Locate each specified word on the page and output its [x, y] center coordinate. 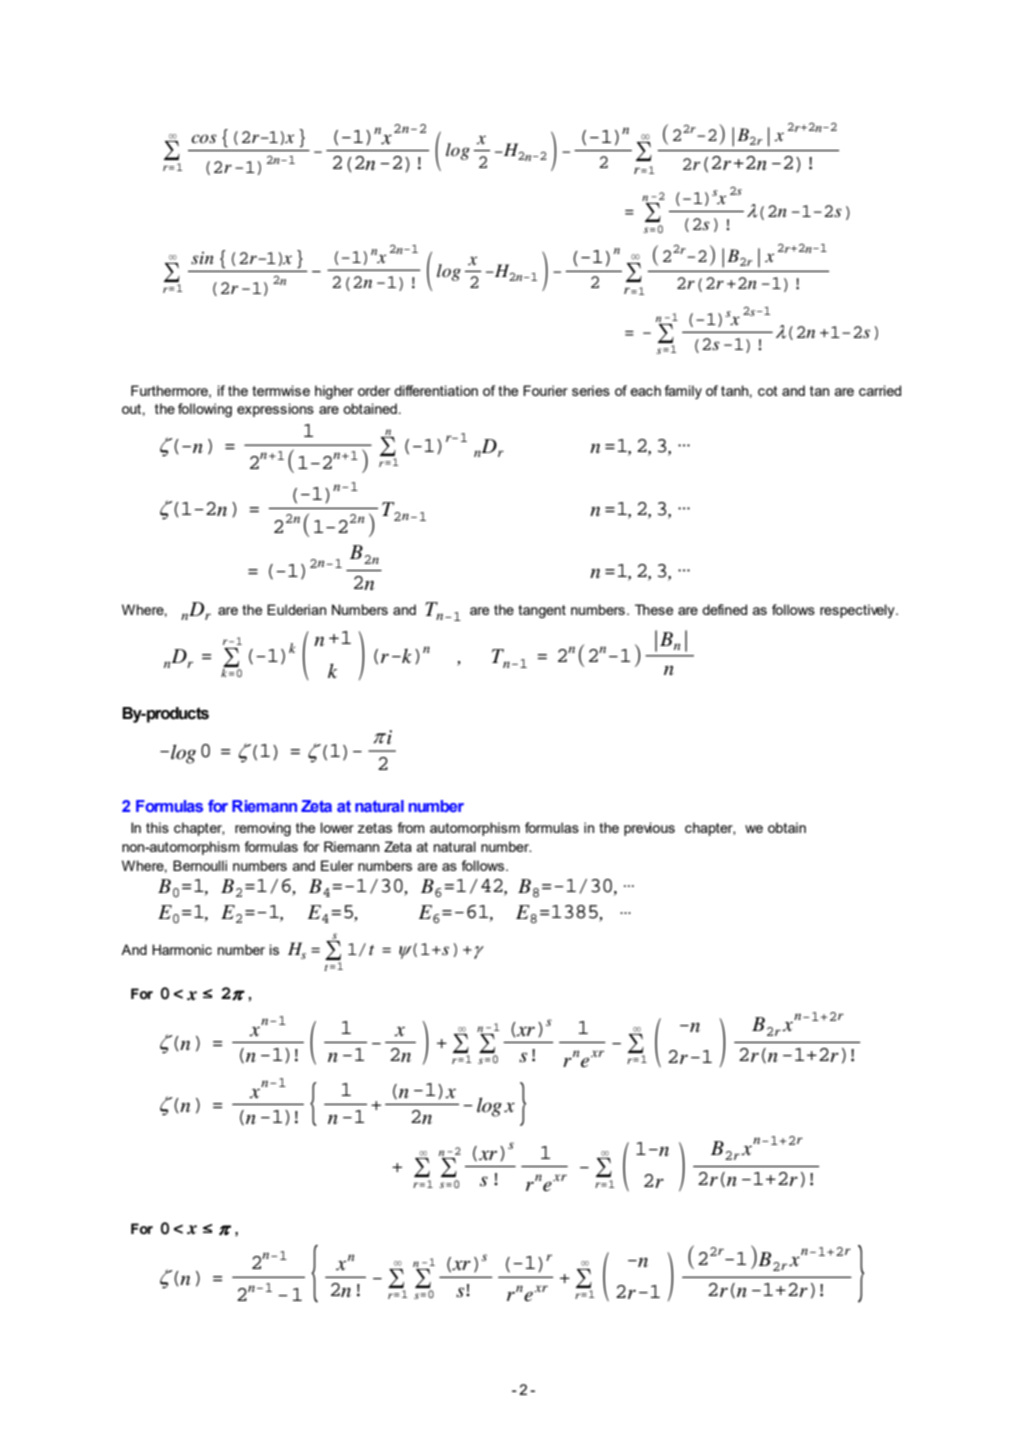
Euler [337, 865]
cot [768, 391]
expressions [275, 410]
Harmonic [182, 949]
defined [724, 609]
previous [649, 829]
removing [263, 829]
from [411, 827]
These [654, 609]
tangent [542, 611]
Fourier [545, 390]
